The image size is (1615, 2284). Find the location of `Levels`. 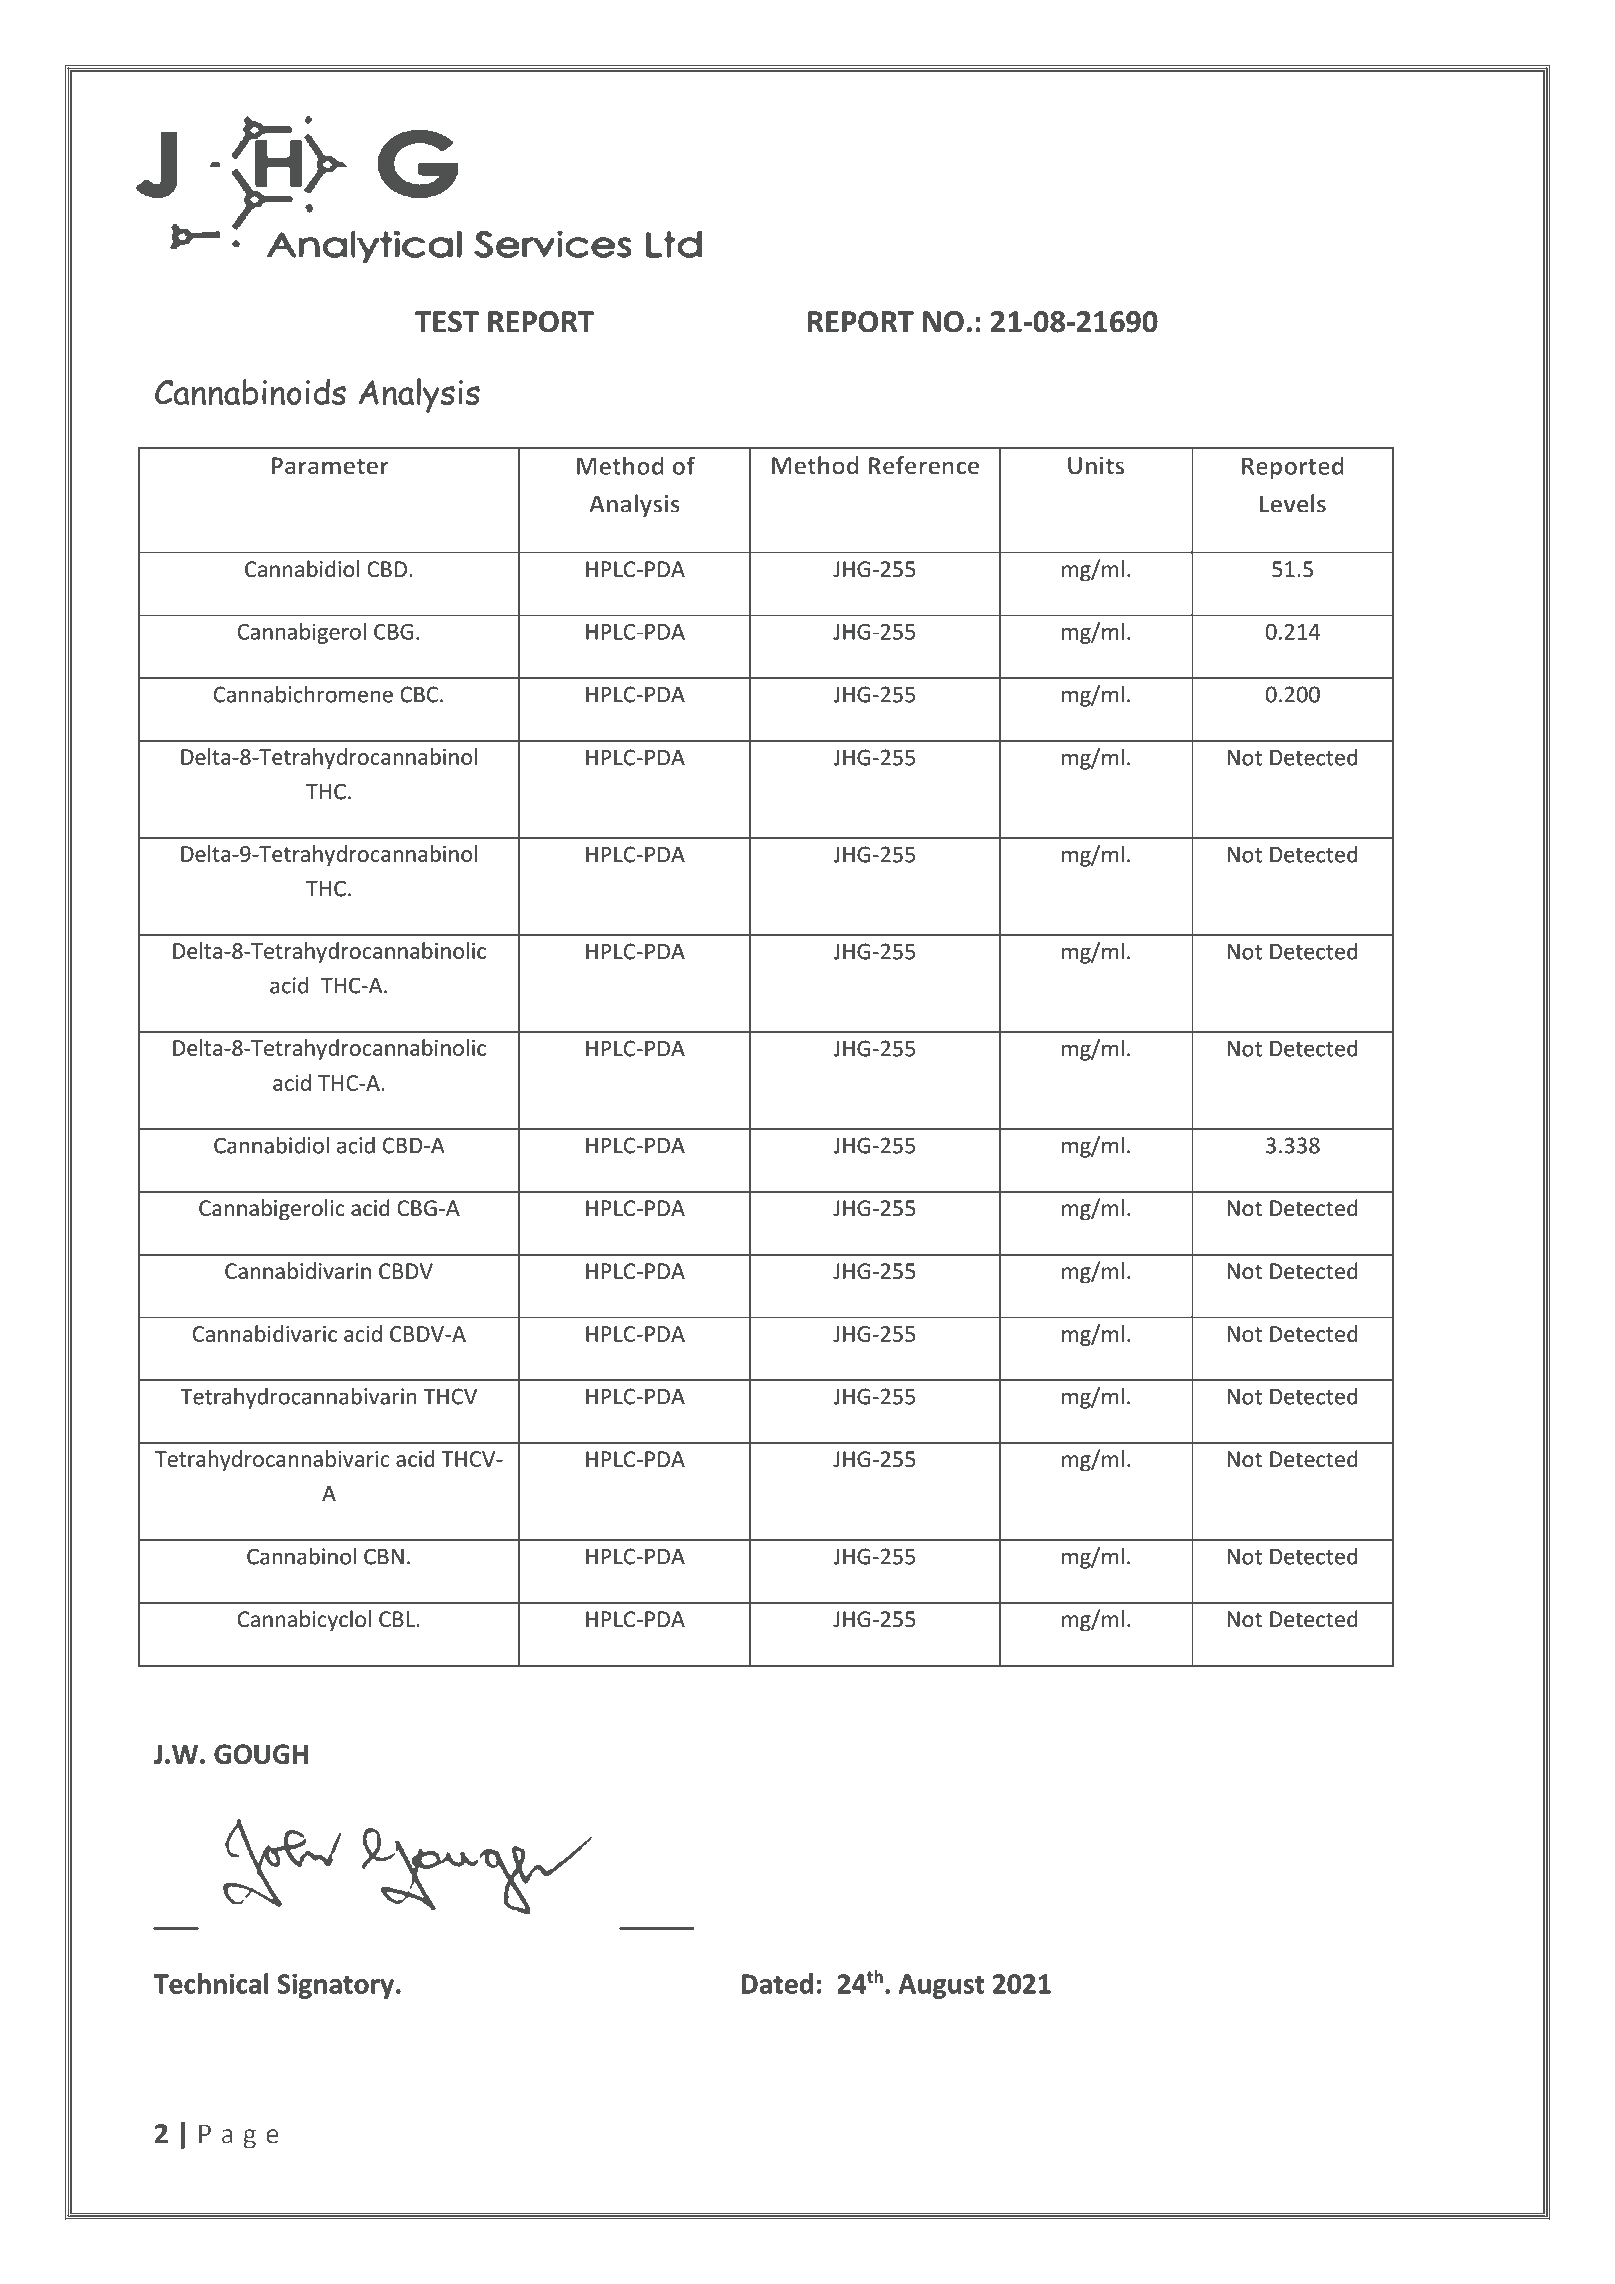

Levels is located at coordinates (1293, 503).
